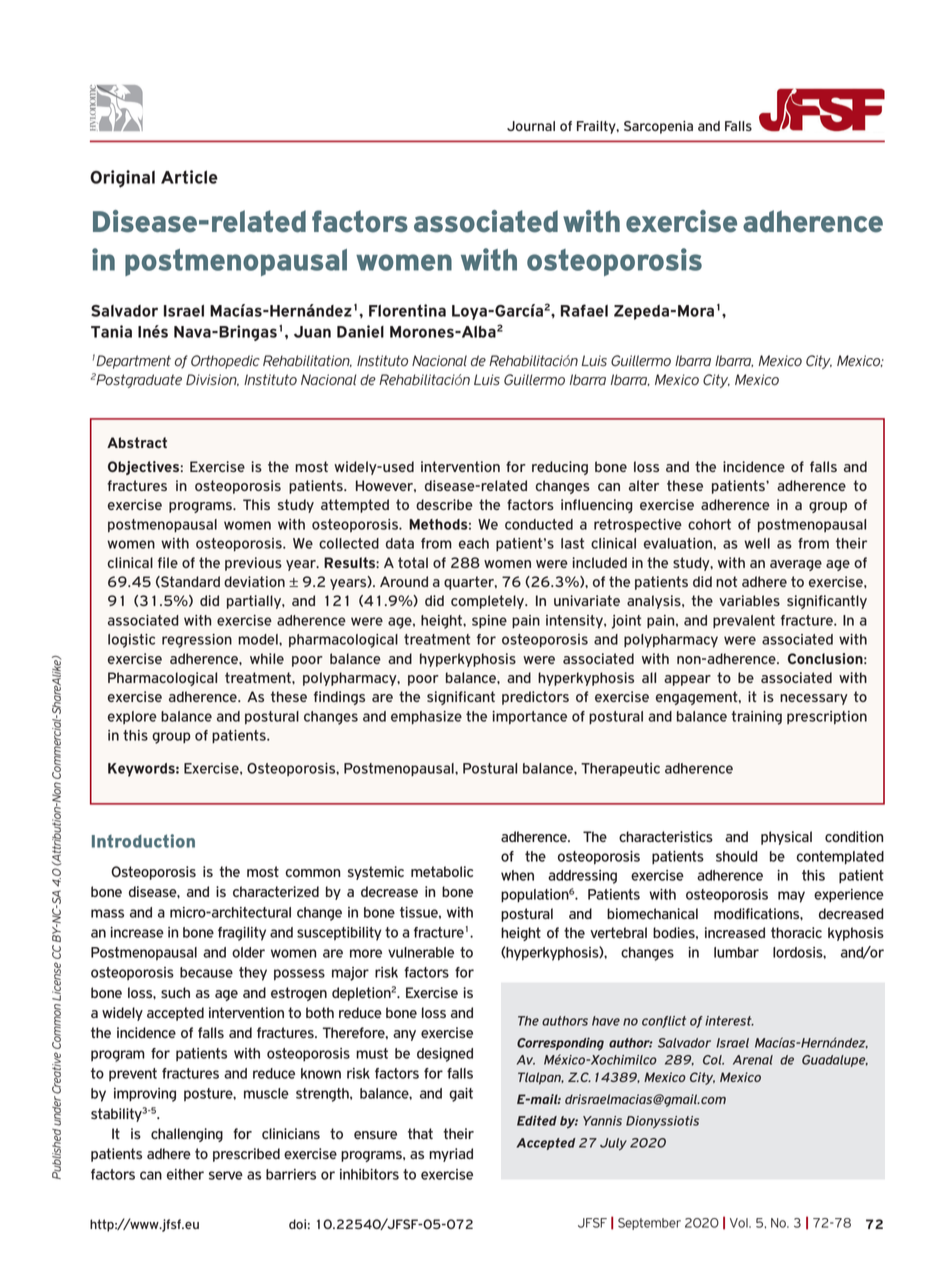 This page has height=1270, width=952. I want to click on Sarcopenia, so click(658, 127).
